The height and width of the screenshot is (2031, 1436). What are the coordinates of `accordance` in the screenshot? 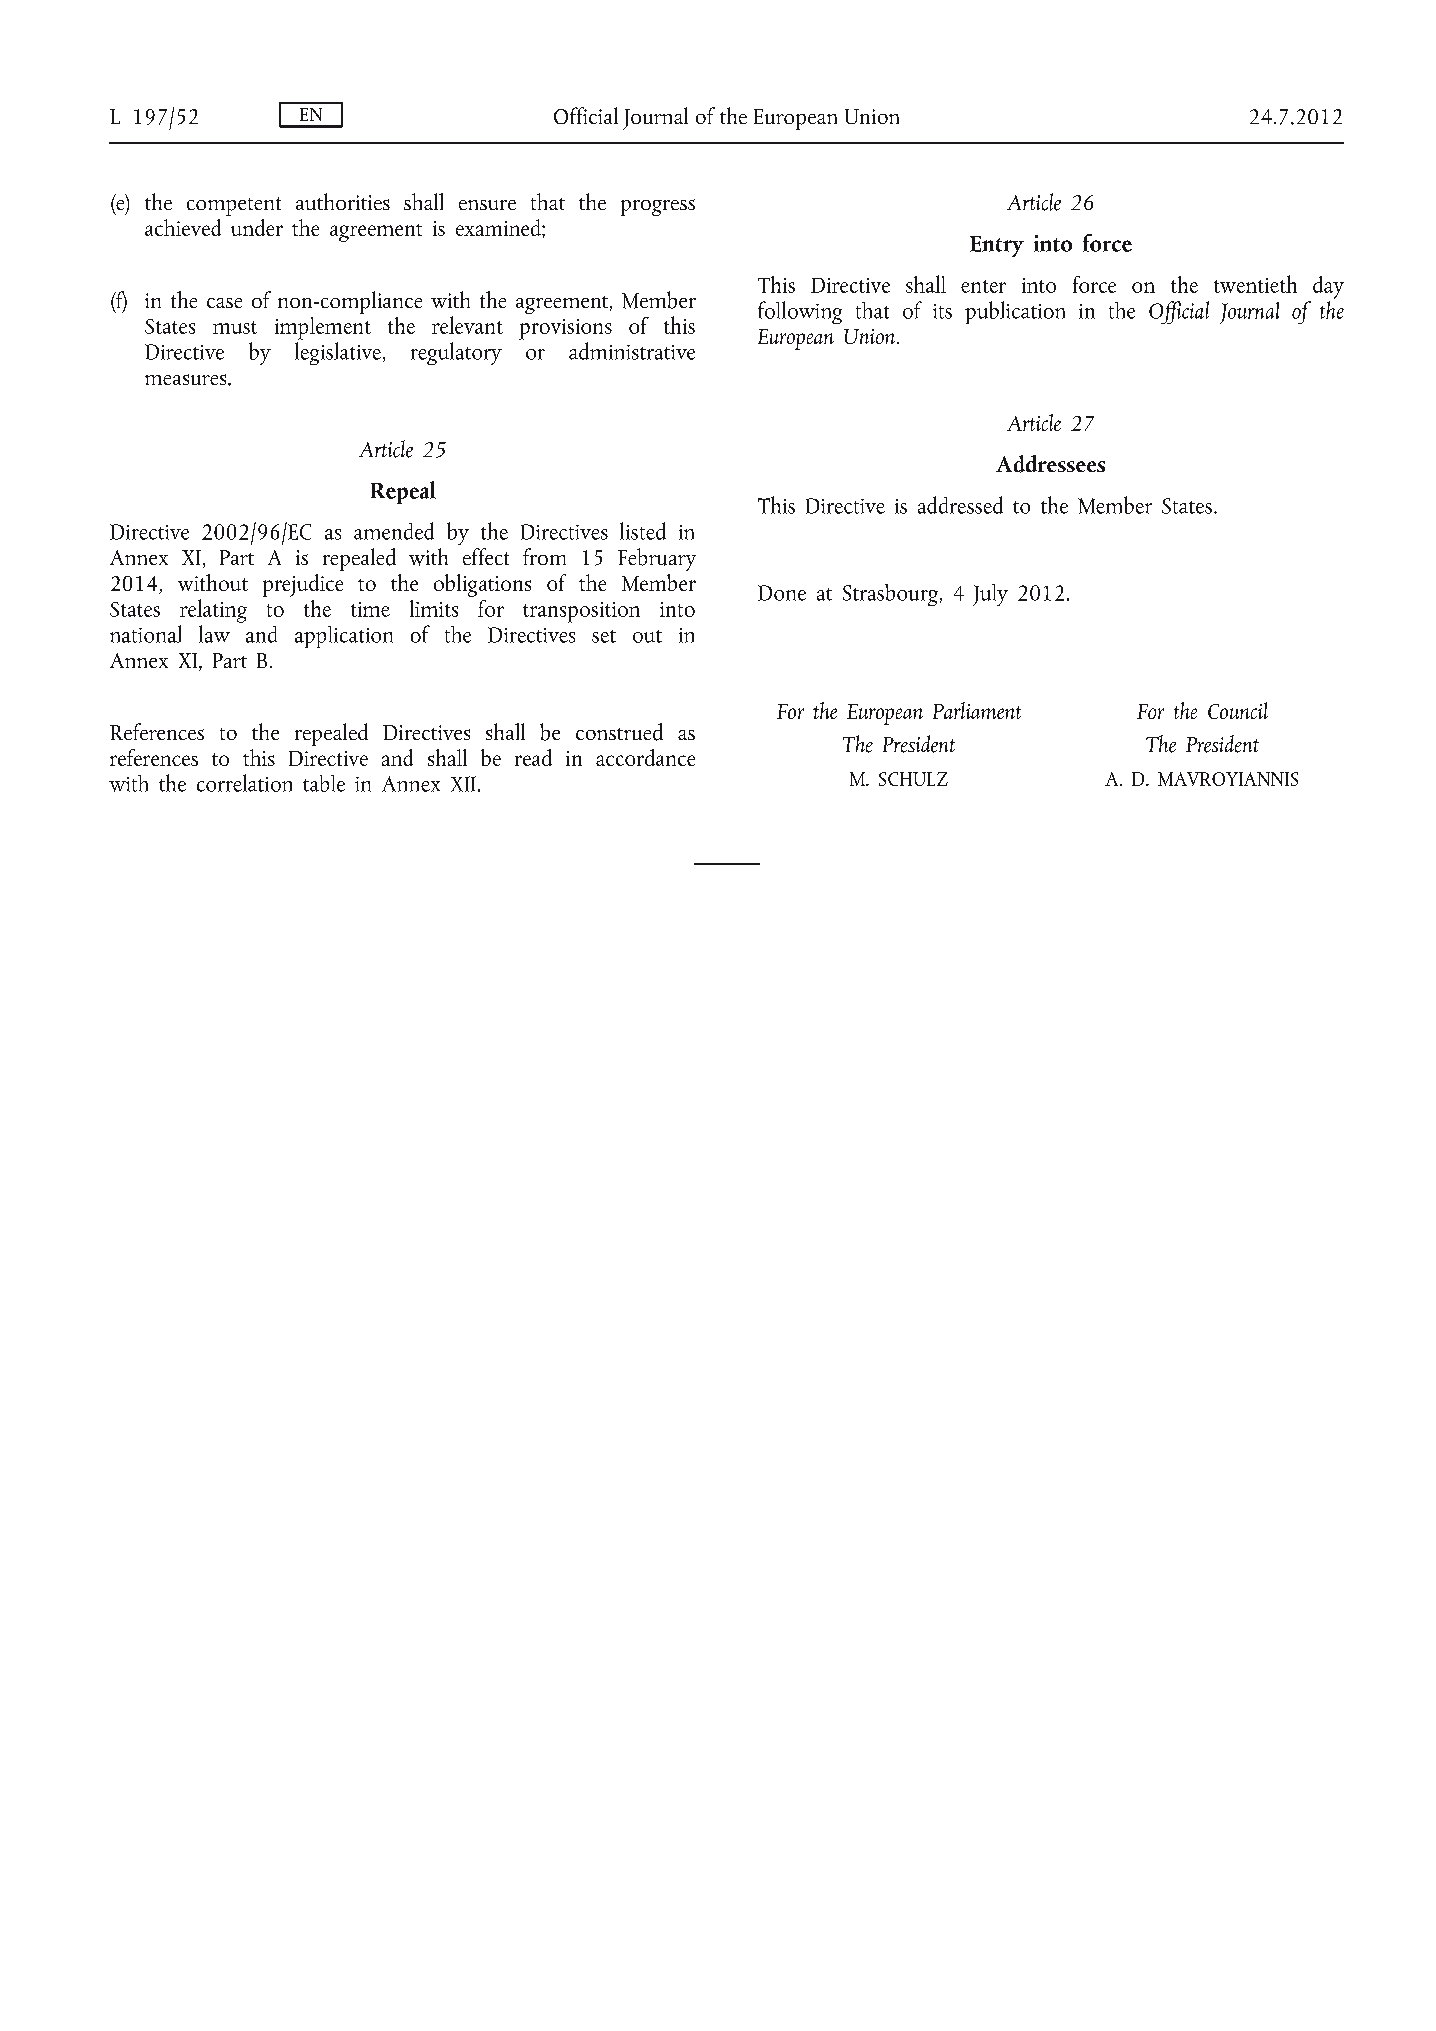 It's located at (645, 757).
